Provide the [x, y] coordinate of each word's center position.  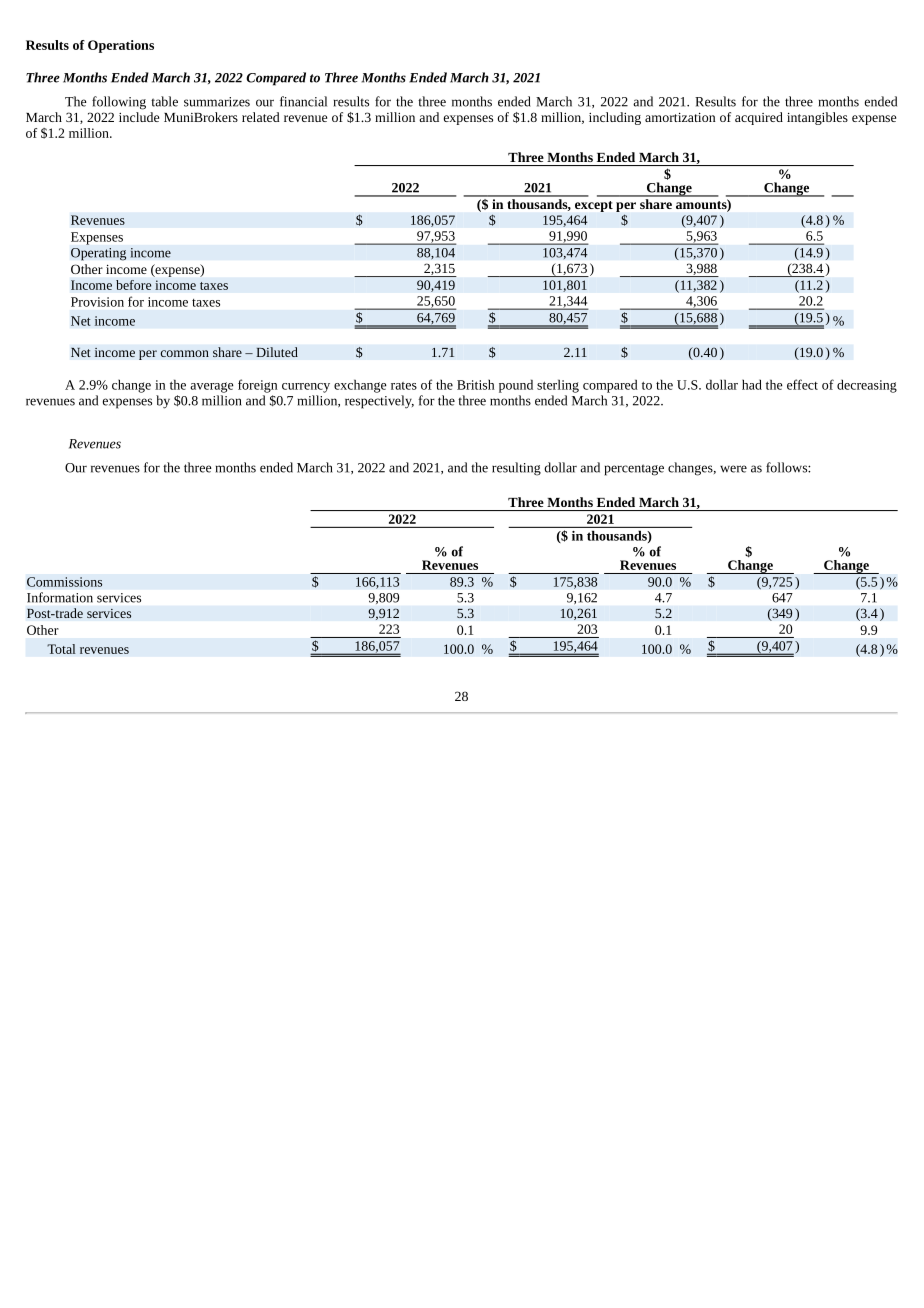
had [752, 384]
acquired [759, 118]
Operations [121, 46]
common [184, 353]
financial [303, 101]
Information [60, 597]
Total [61, 649]
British [476, 384]
